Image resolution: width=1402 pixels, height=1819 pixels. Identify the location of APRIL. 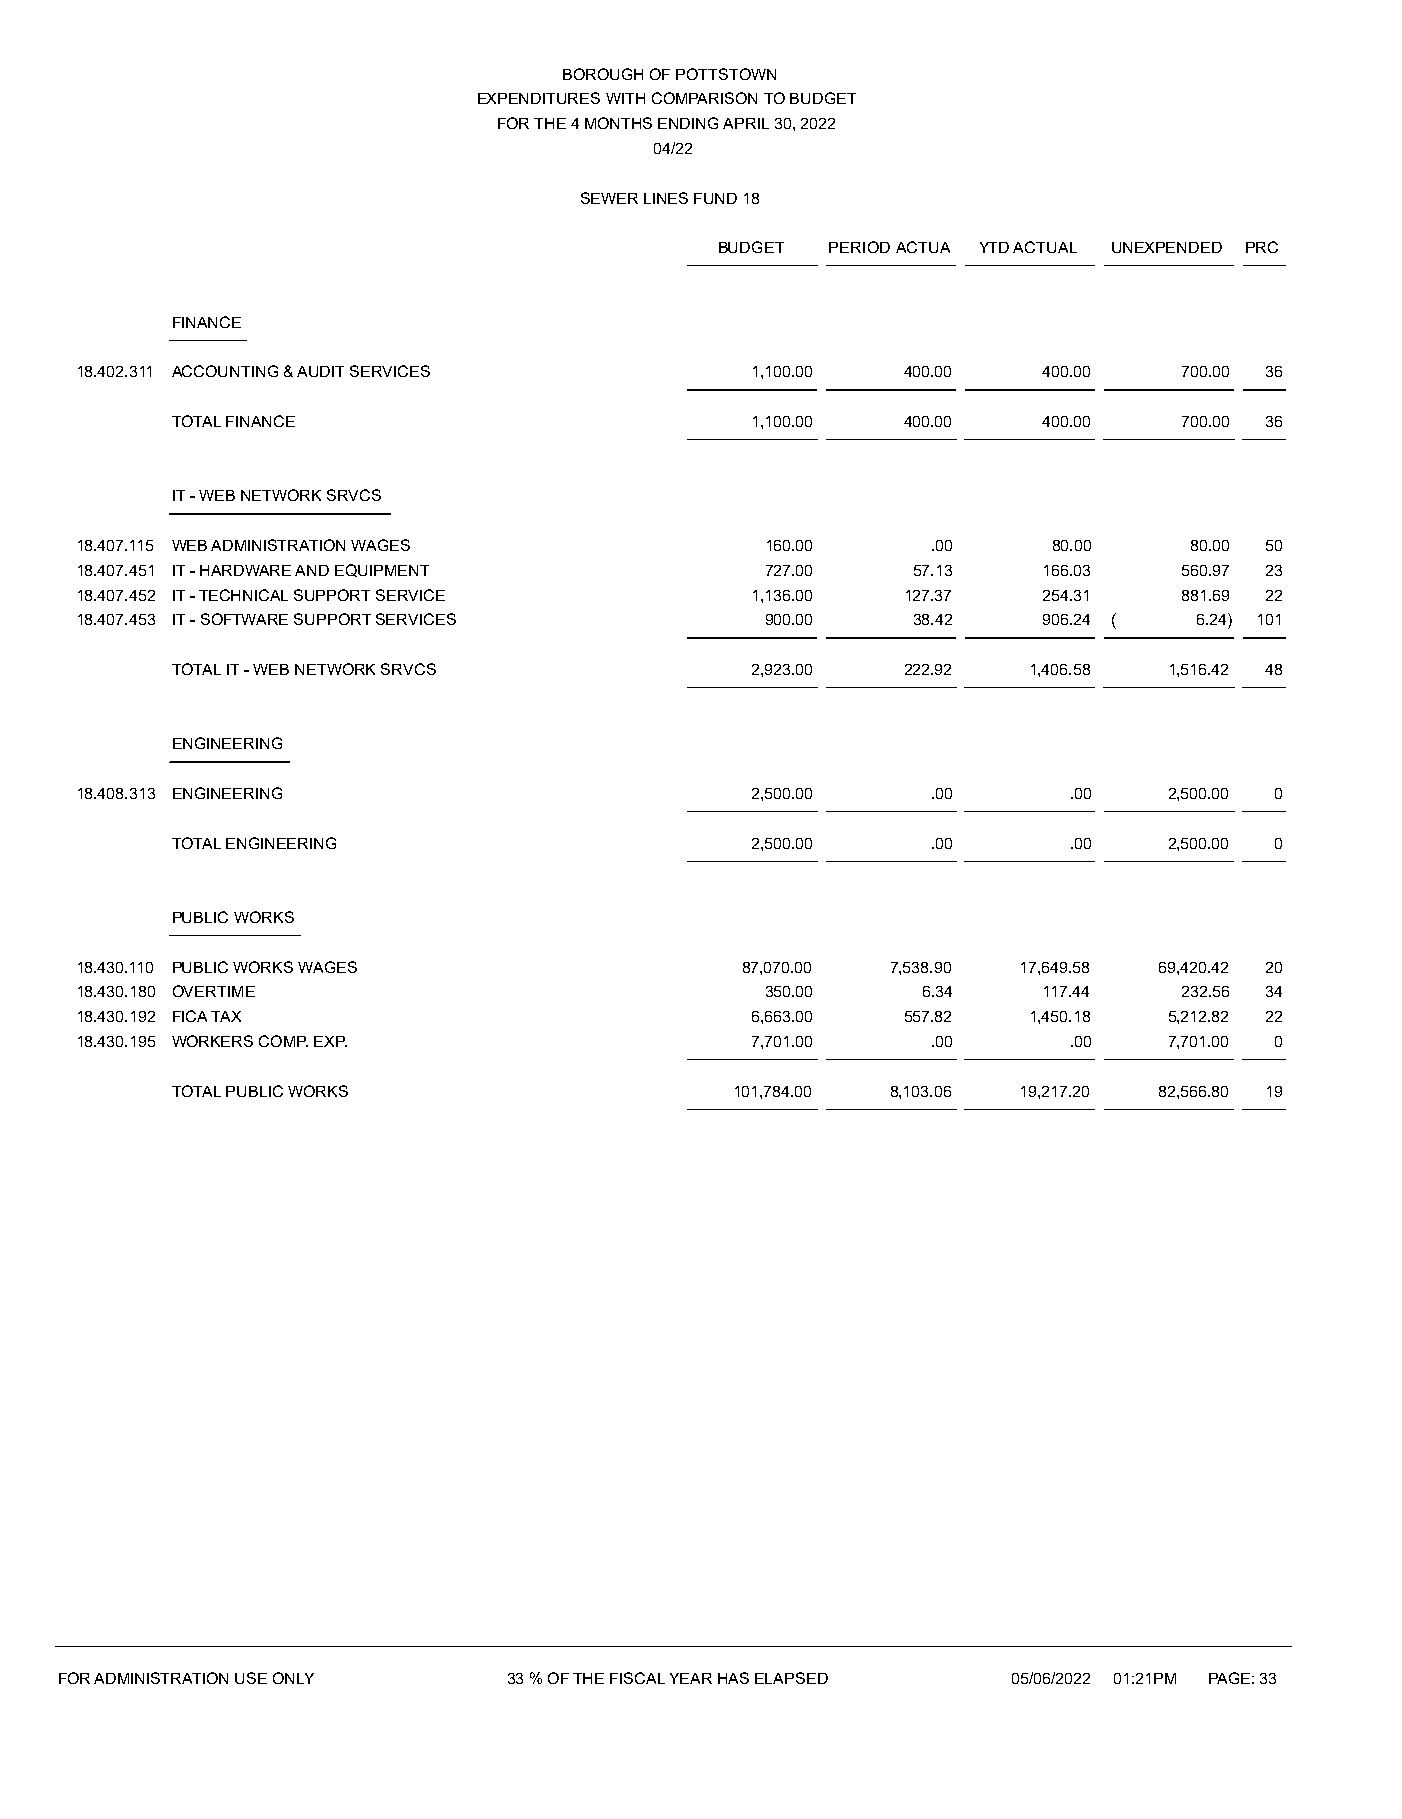
(746, 123).
